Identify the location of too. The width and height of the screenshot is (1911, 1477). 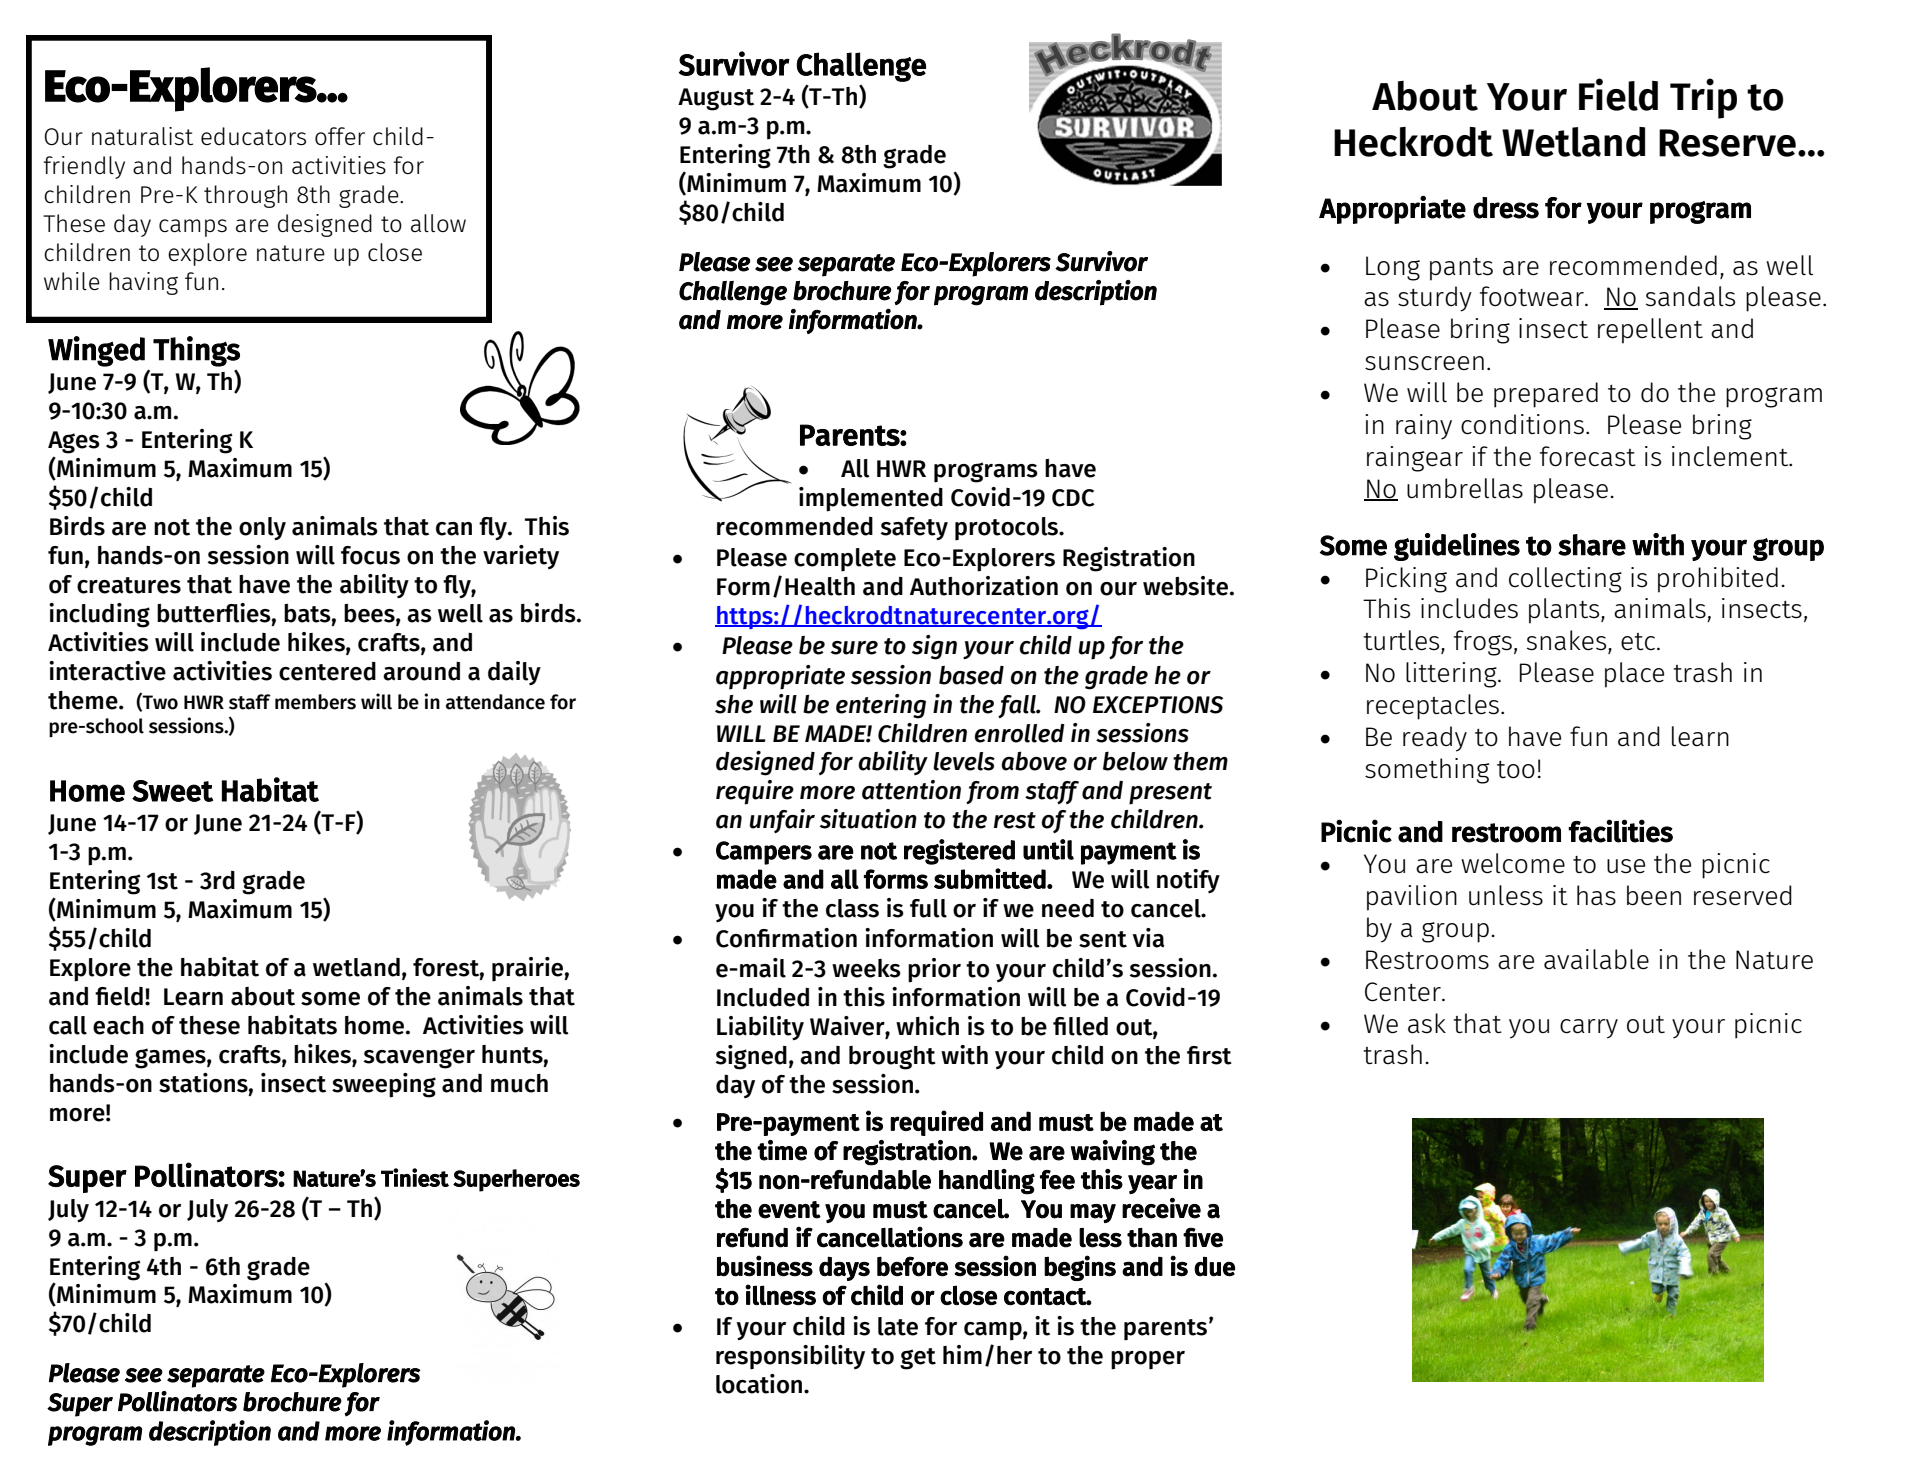
(1516, 769).
